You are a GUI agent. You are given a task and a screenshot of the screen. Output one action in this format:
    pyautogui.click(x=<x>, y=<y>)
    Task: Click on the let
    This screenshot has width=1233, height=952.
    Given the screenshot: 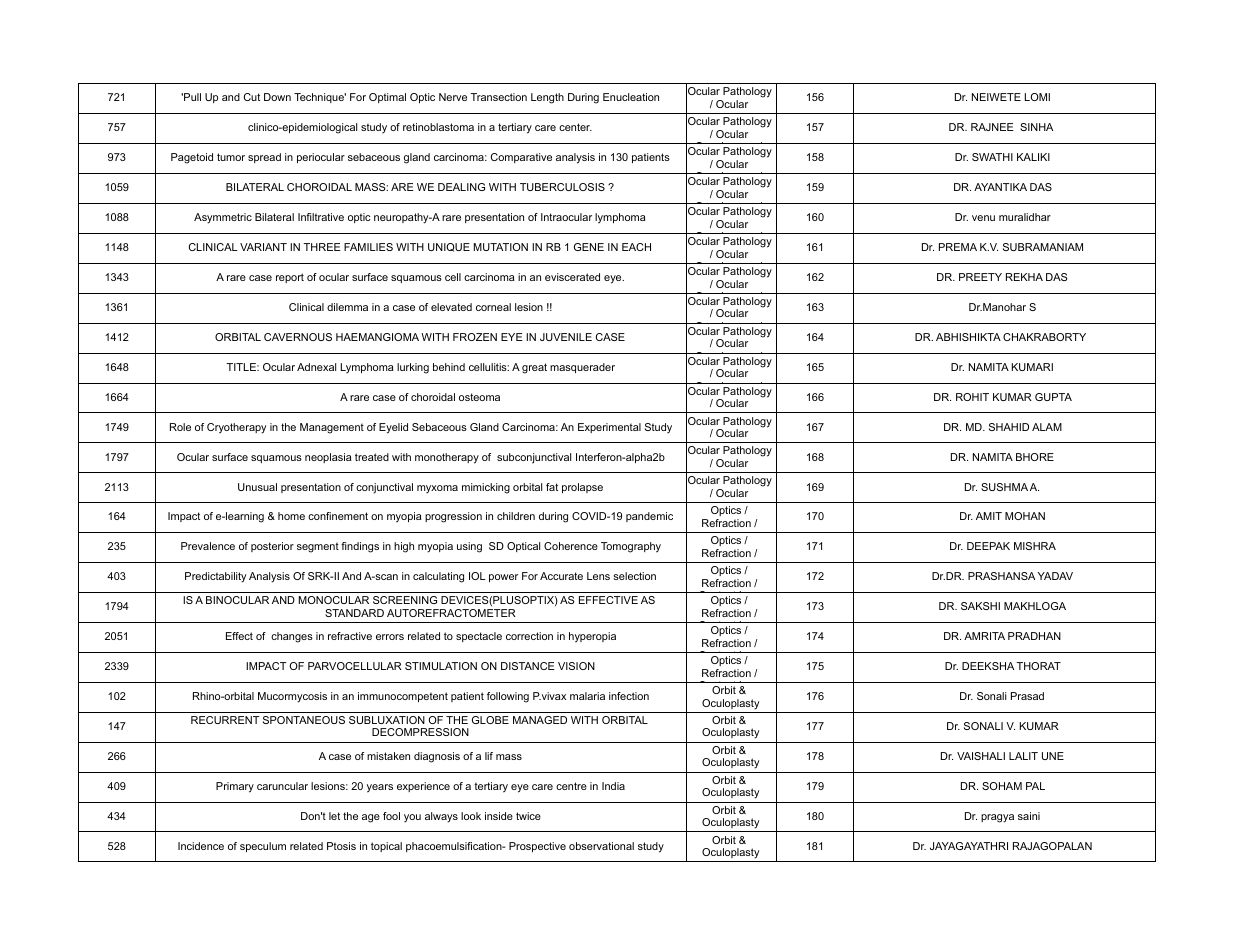 What is the action you would take?
    pyautogui.click(x=334, y=816)
